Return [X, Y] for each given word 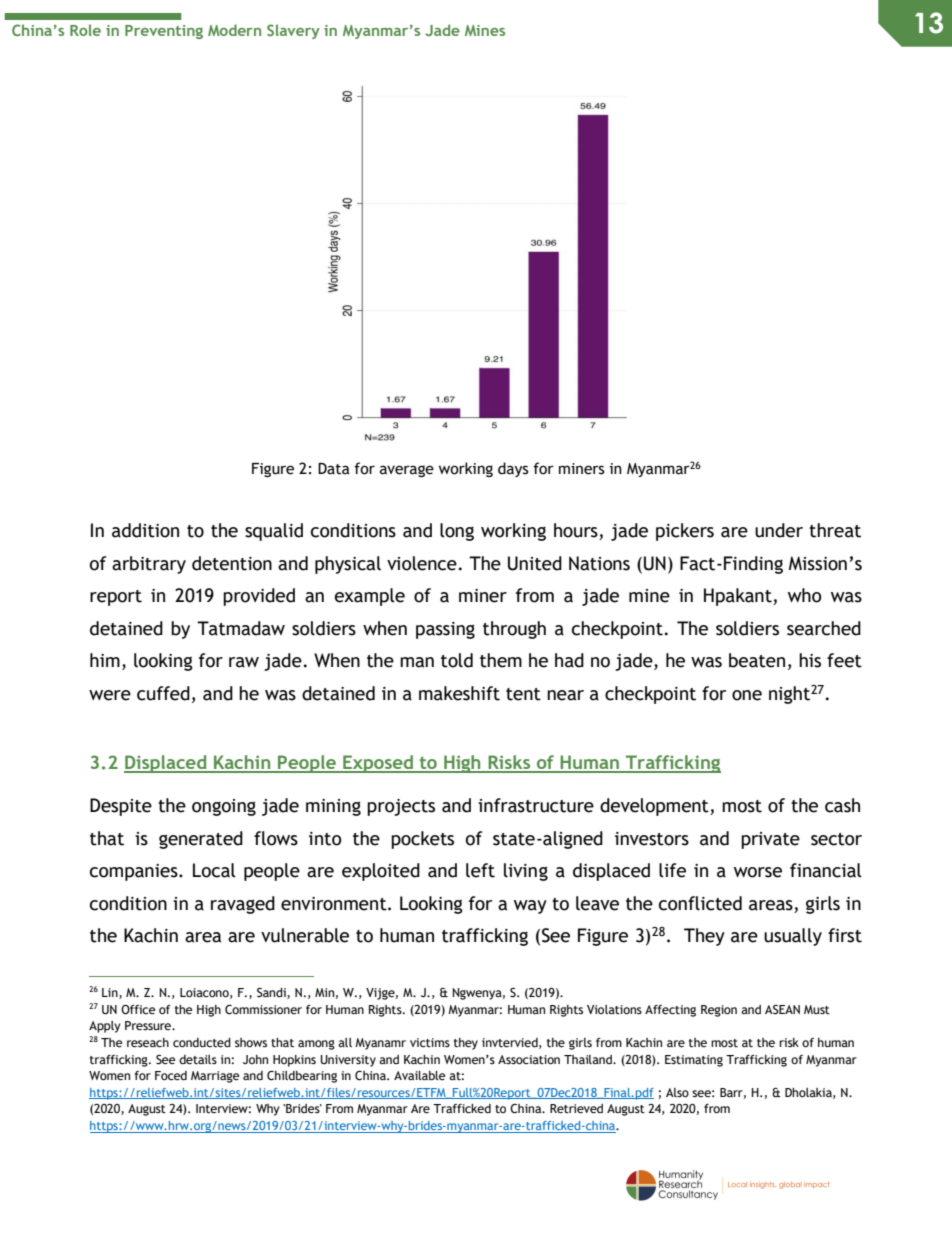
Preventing [164, 32]
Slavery [293, 31]
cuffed [163, 693]
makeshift [459, 693]
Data [334, 469]
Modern [234, 30]
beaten [757, 660]
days [513, 469]
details [198, 1060]
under [779, 530]
